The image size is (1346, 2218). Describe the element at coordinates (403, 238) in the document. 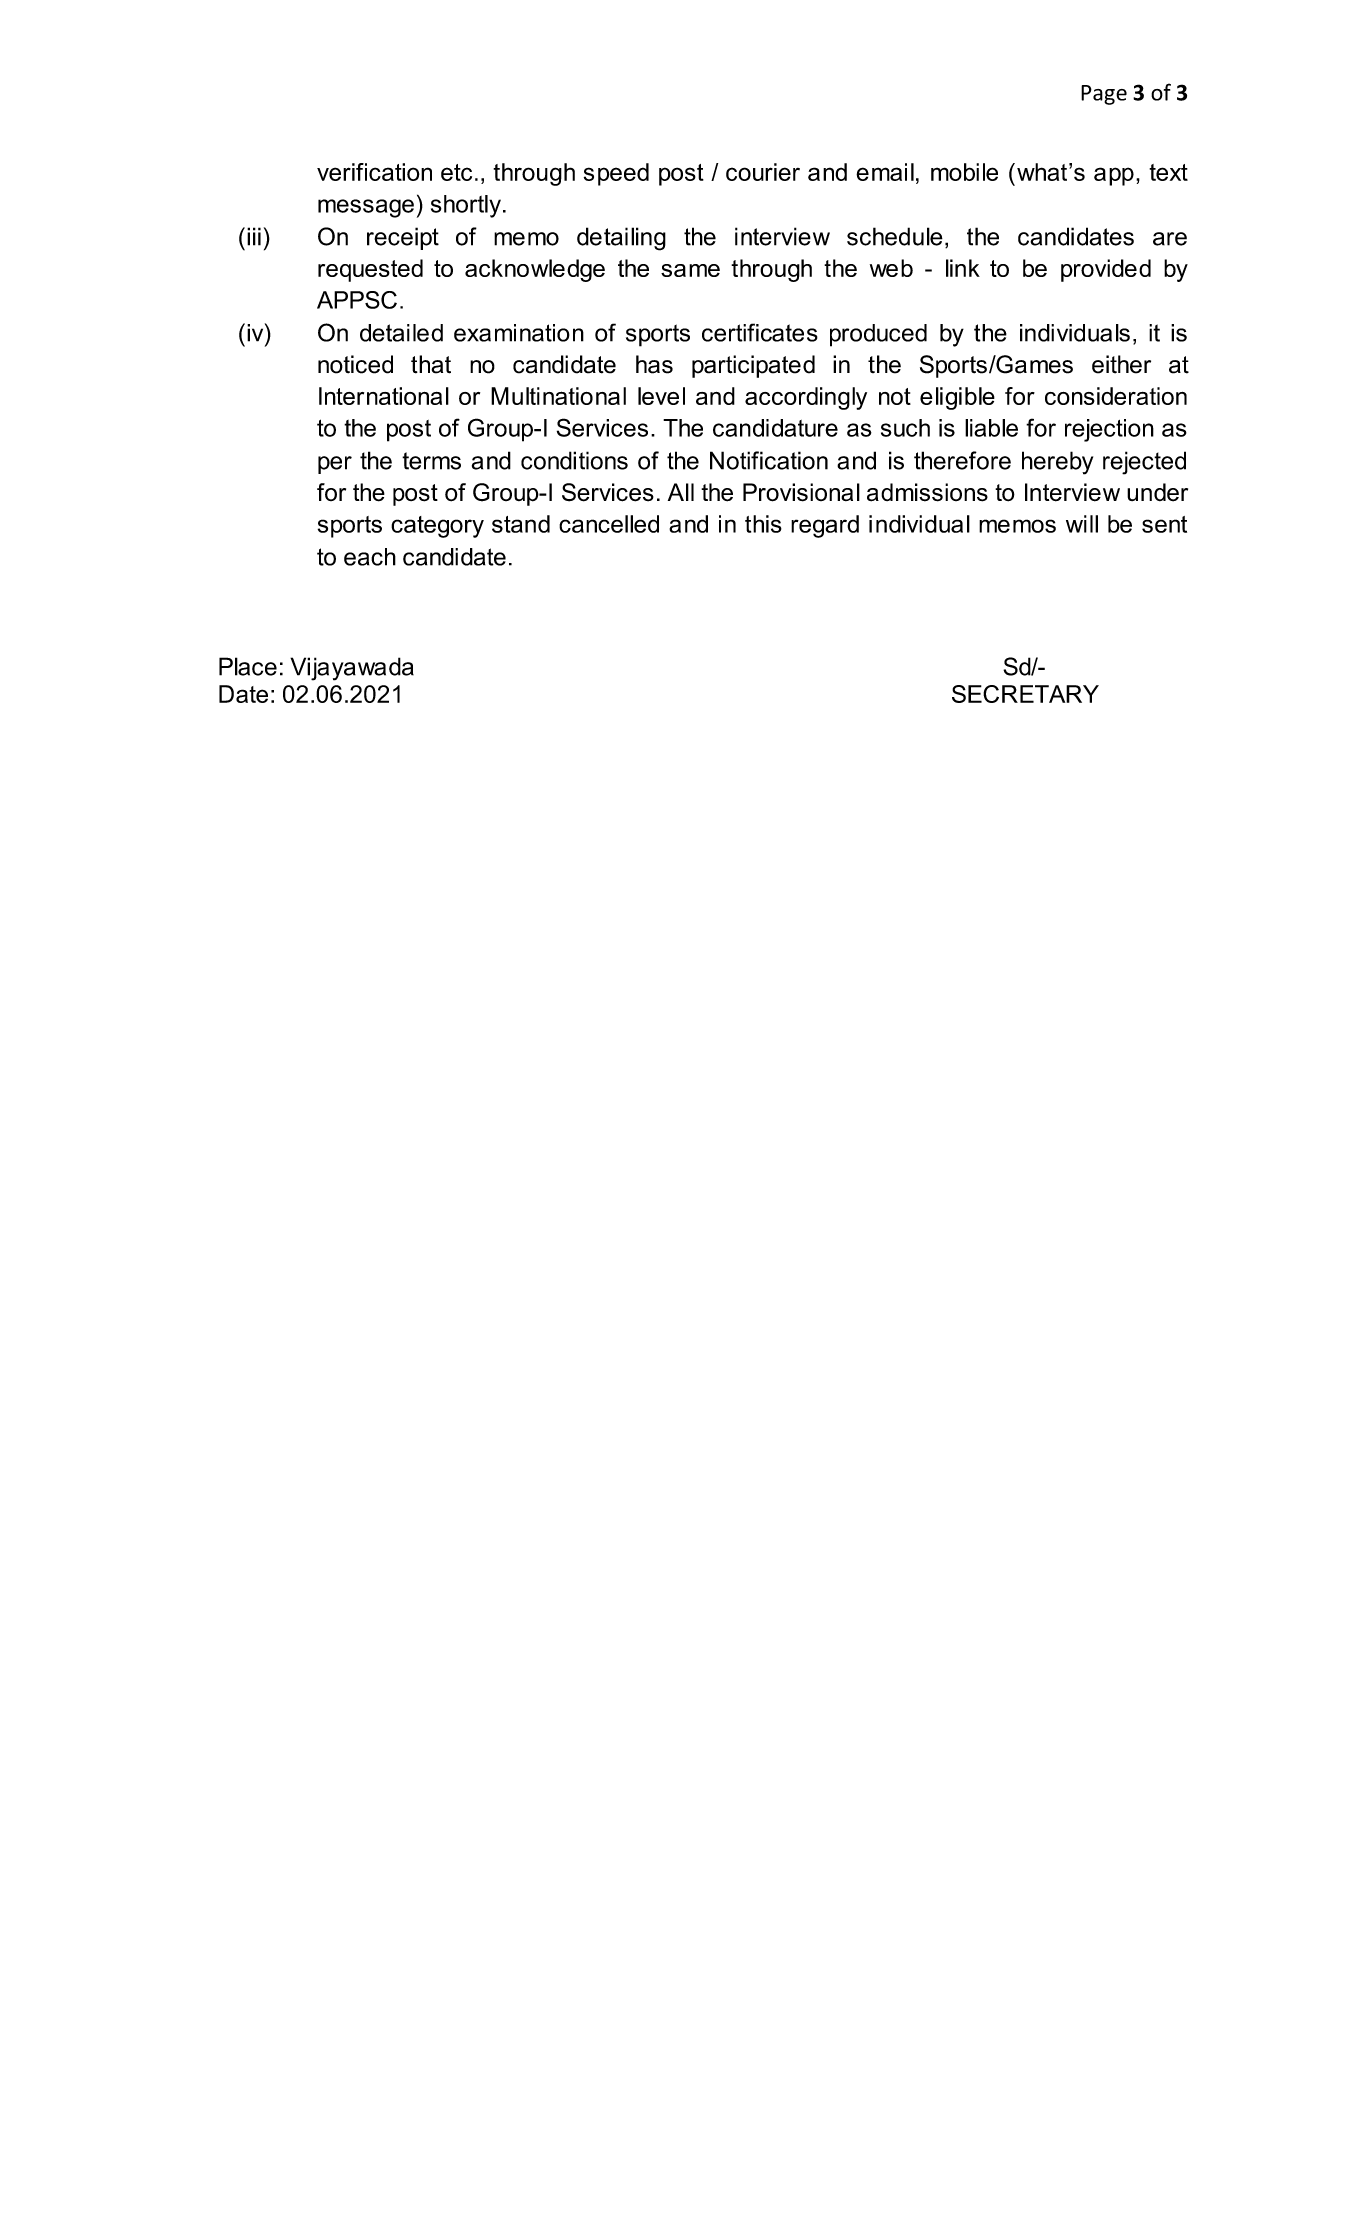

I see `receipt` at that location.
